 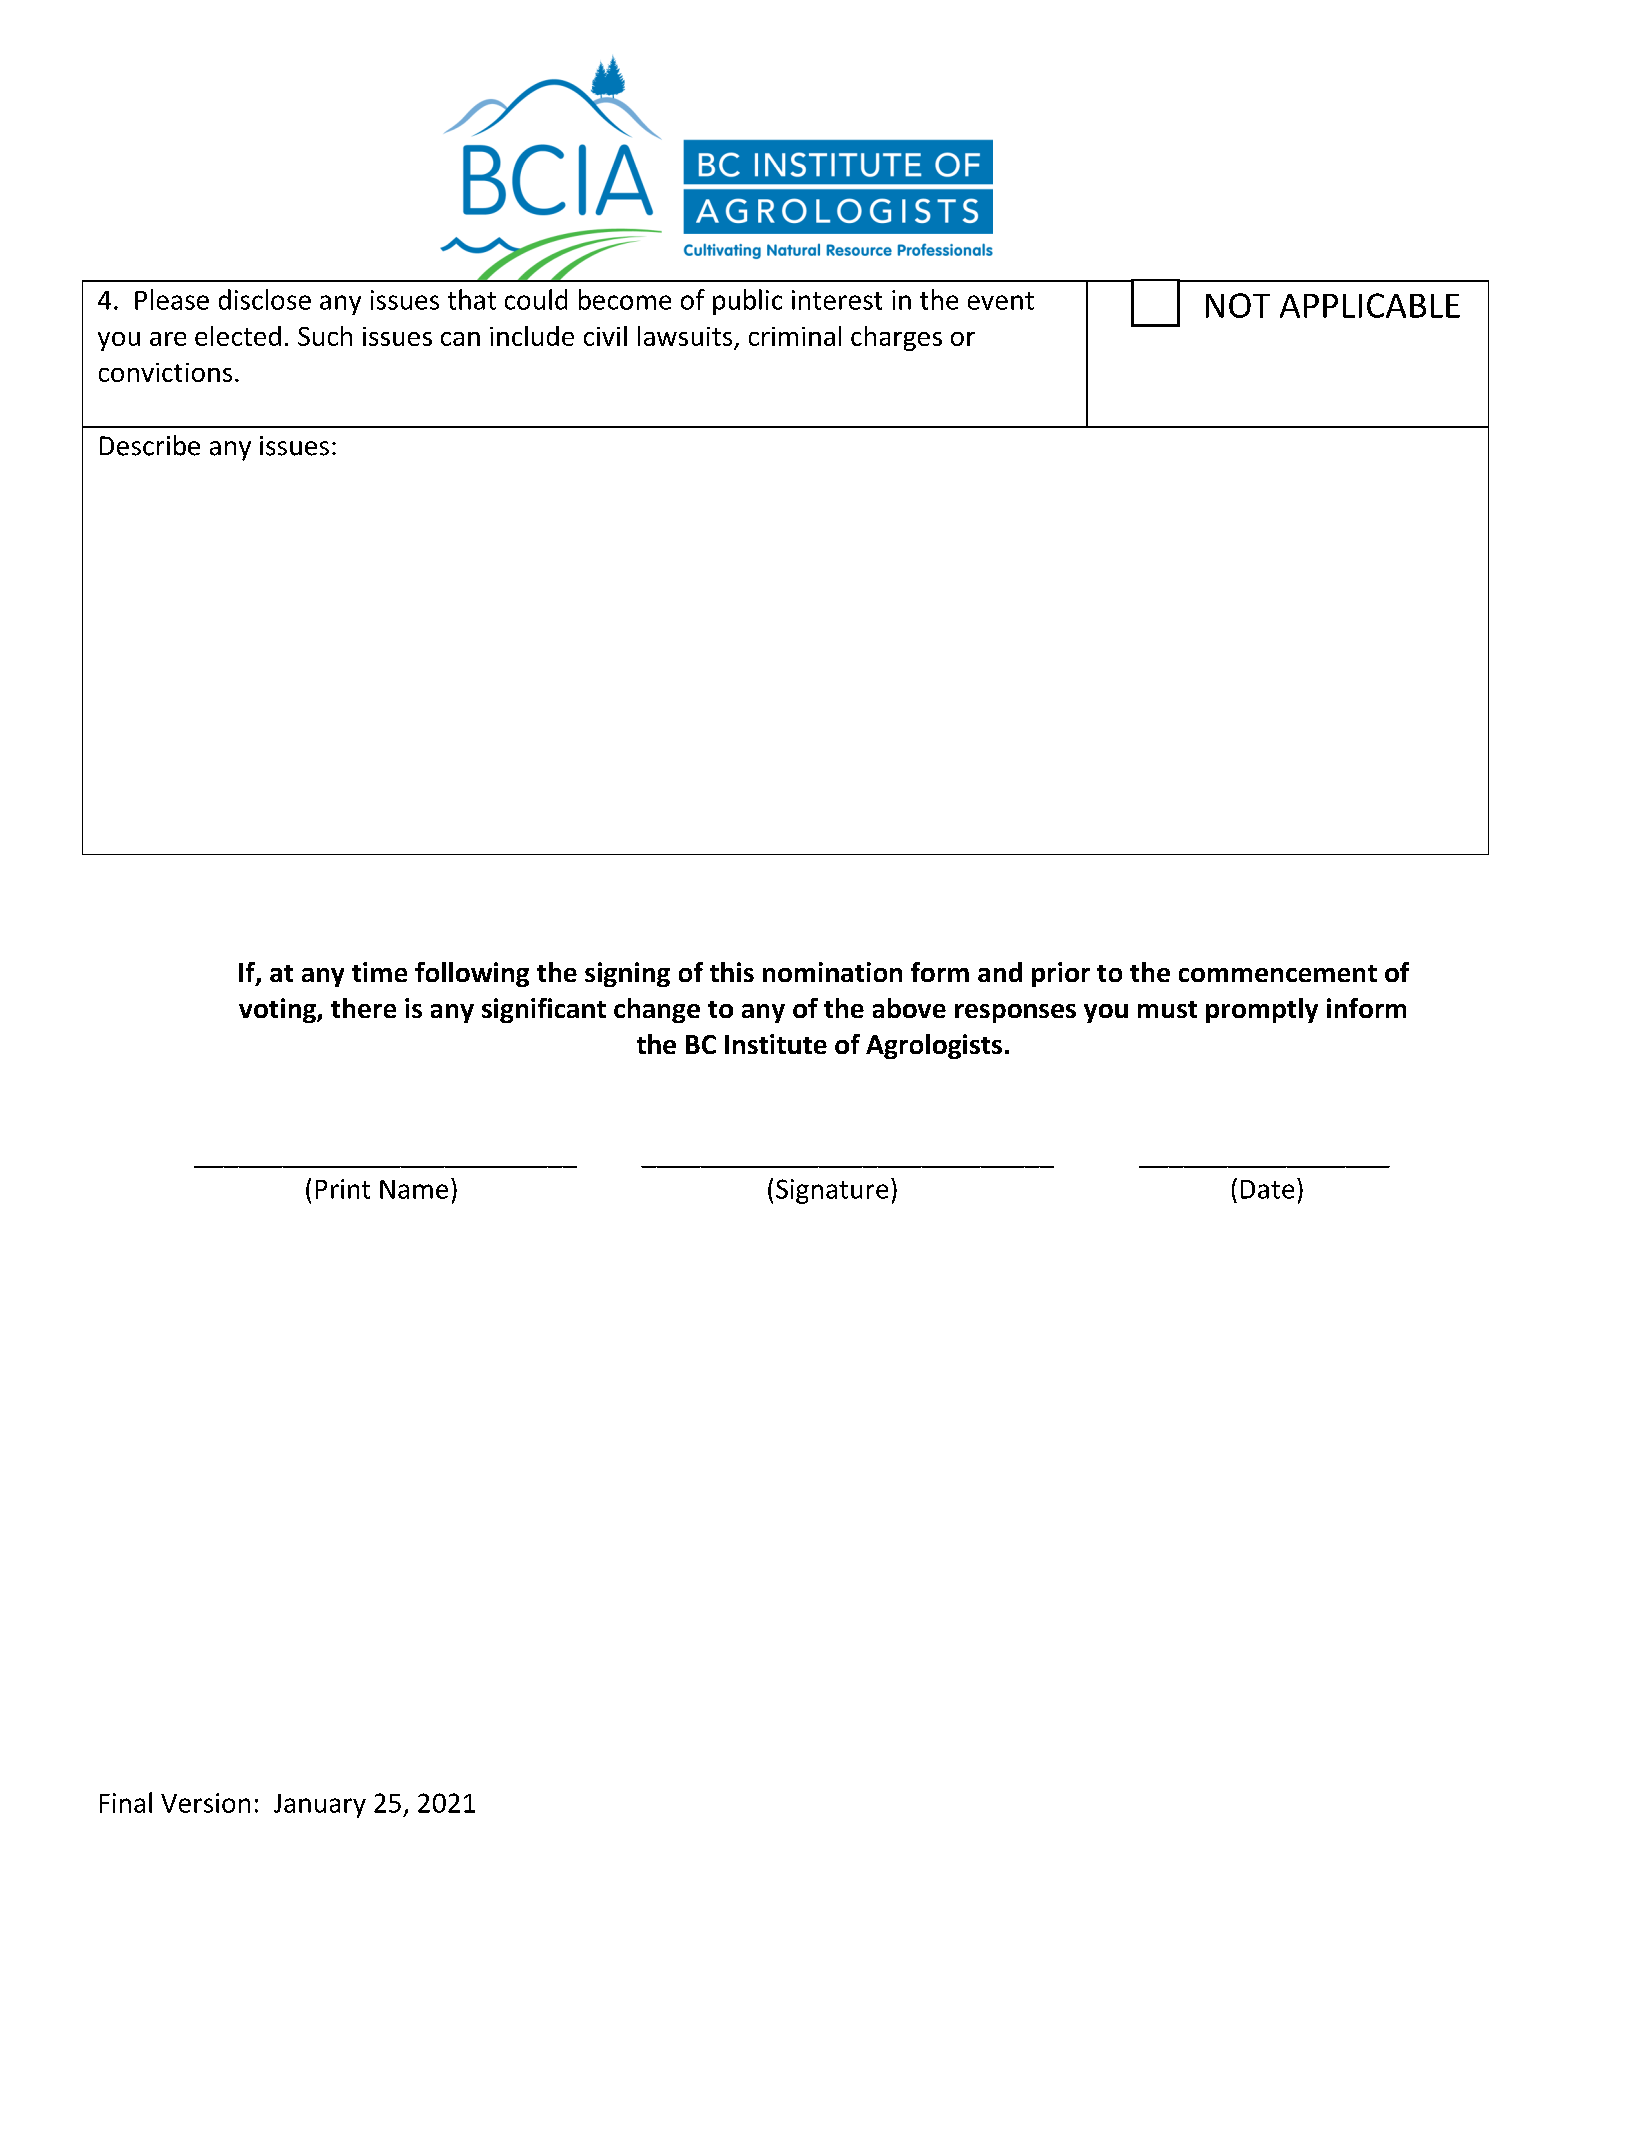 I want to click on criminal, so click(x=795, y=336).
